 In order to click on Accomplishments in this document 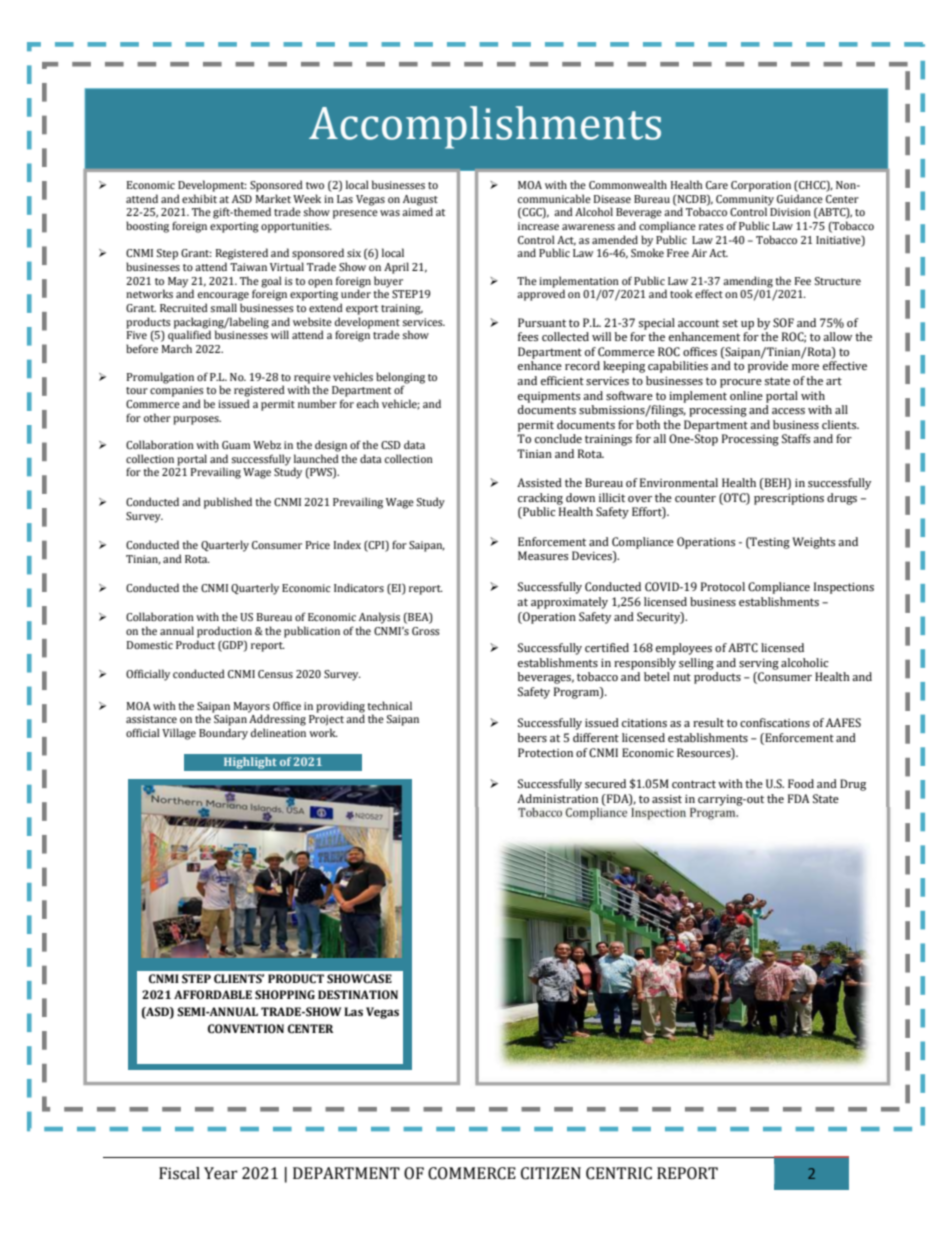, I will do `click(485, 127)`.
